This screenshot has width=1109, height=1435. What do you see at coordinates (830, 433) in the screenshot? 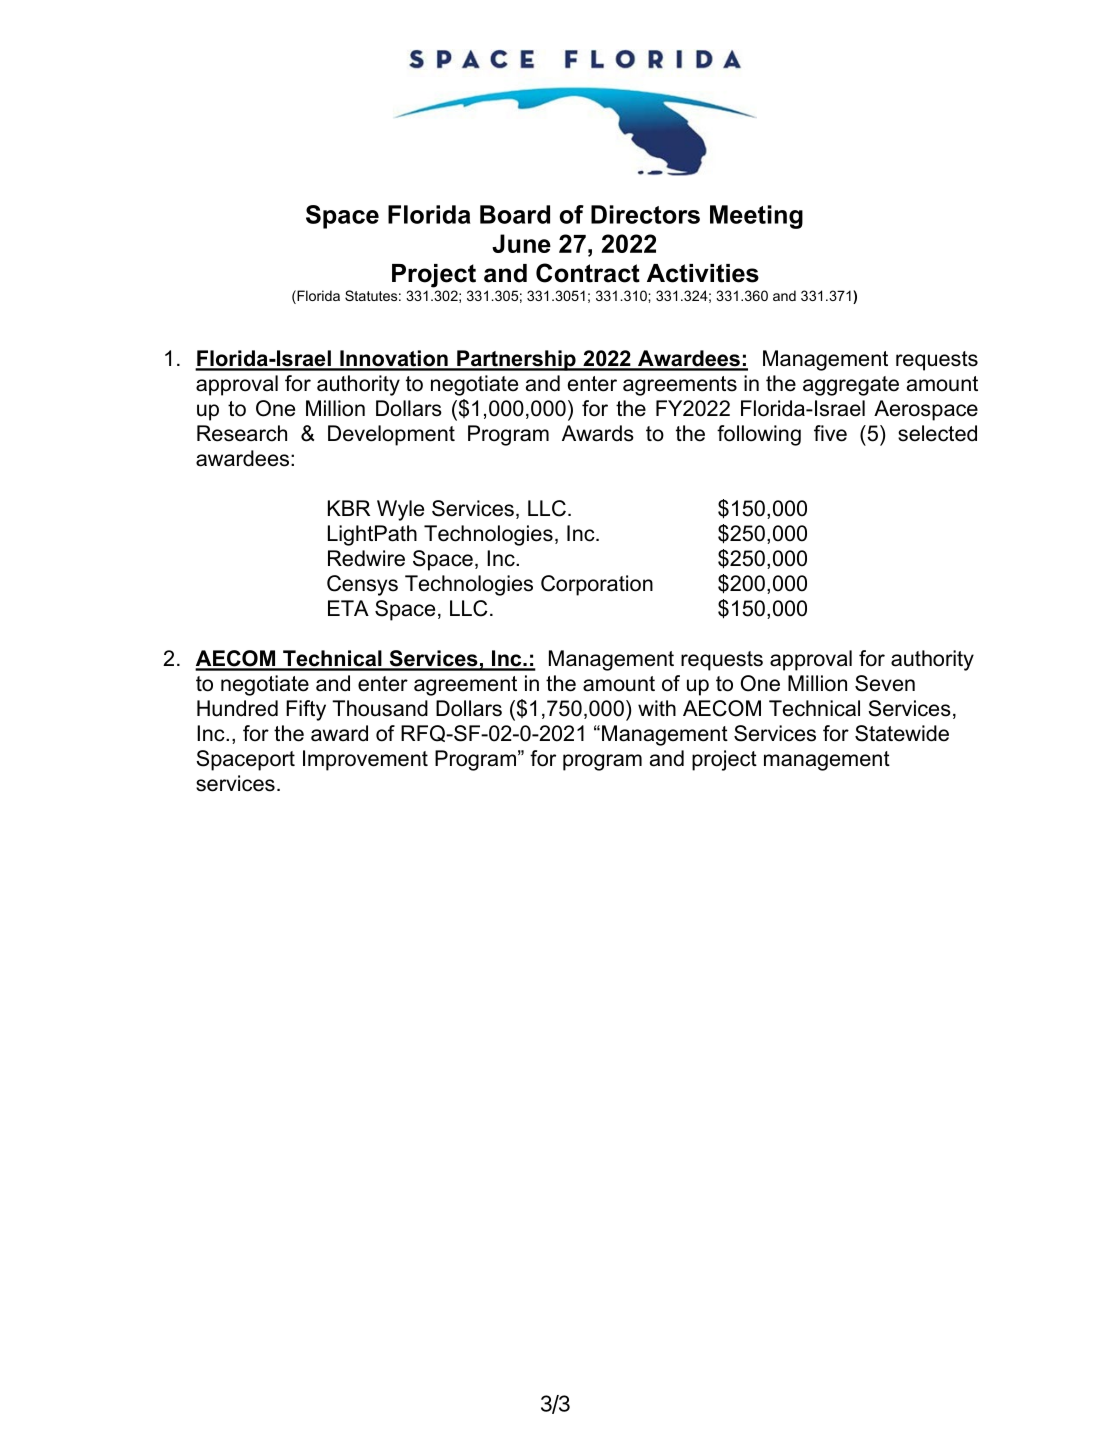
I see `five` at bounding box center [830, 433].
